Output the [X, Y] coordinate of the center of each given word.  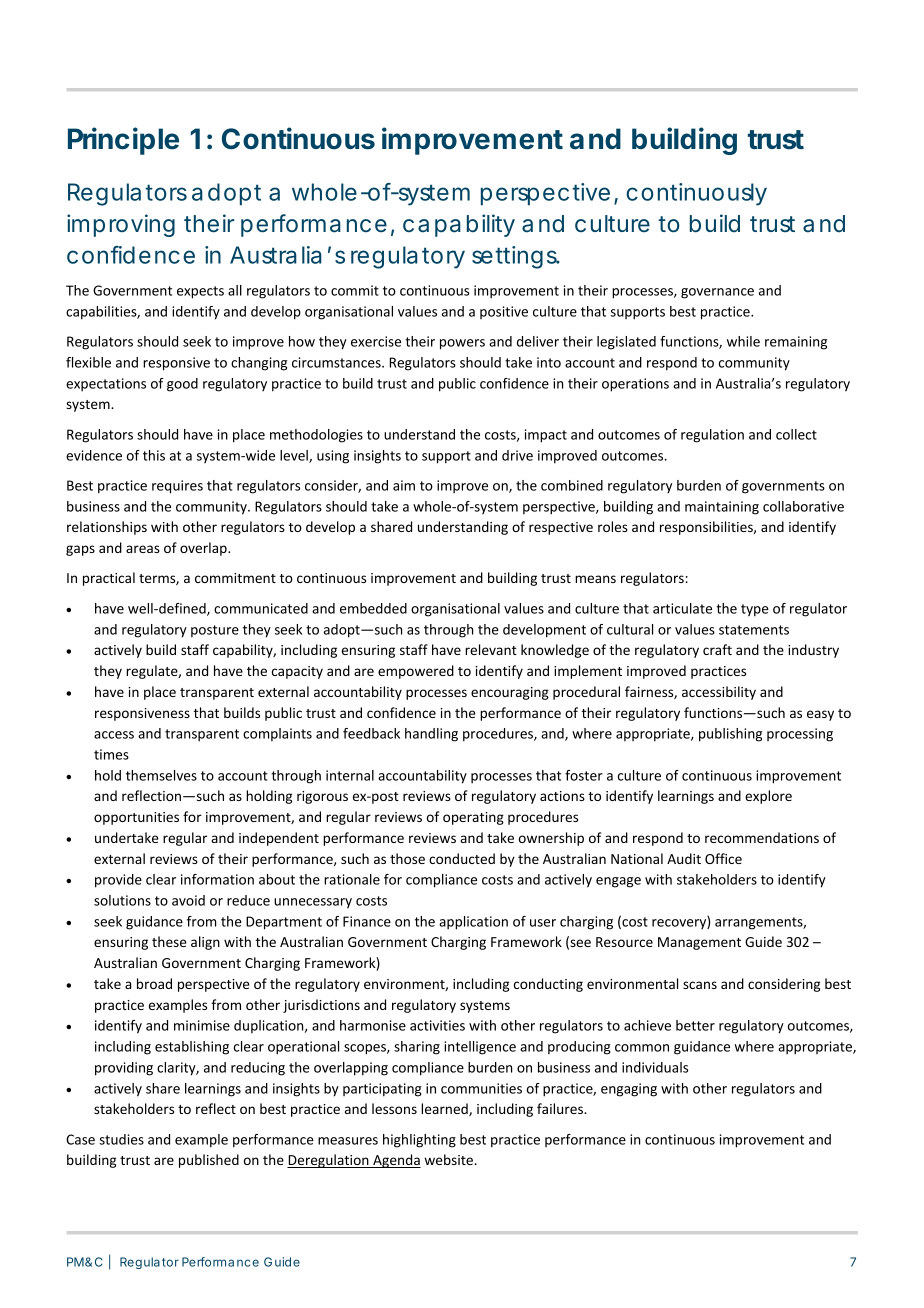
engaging [629, 1090]
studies [121, 1139]
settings [516, 257]
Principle [123, 141]
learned [445, 1109]
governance [717, 293]
